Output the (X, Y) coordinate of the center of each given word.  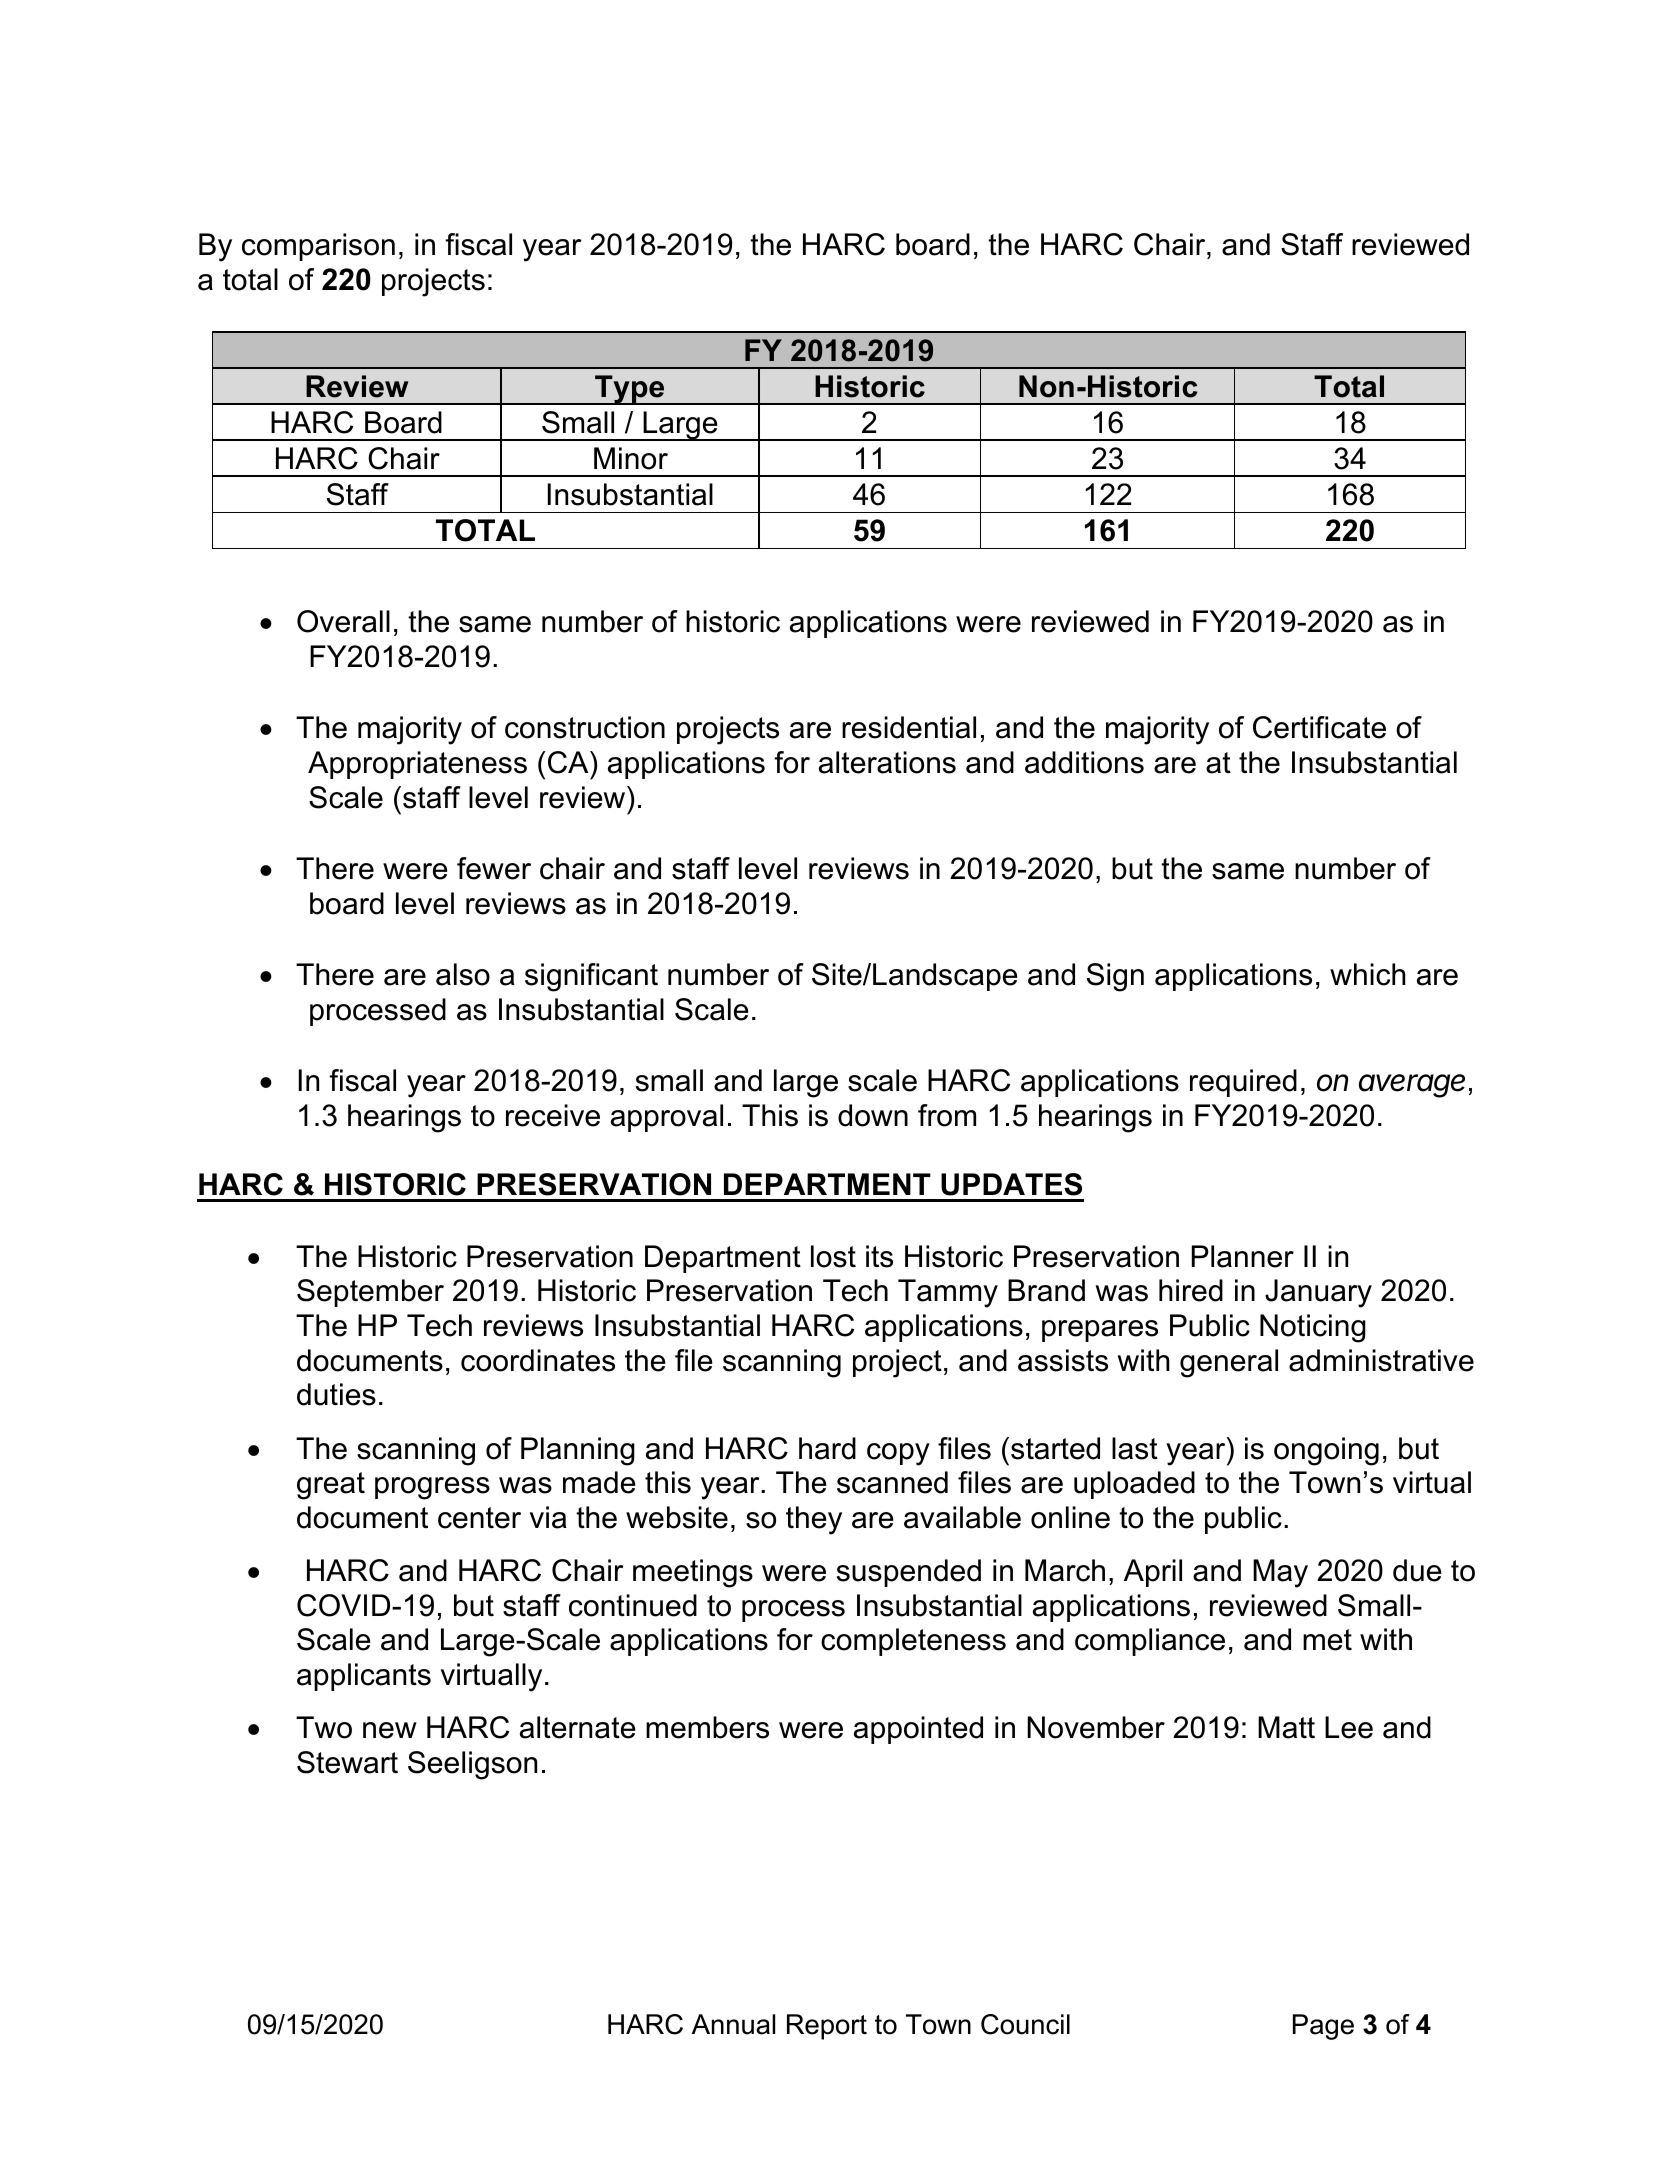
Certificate (1319, 727)
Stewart (347, 1762)
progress (432, 1488)
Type (630, 390)
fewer (494, 868)
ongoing (1326, 1451)
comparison (318, 247)
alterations (887, 762)
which (1368, 974)
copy (898, 1454)
